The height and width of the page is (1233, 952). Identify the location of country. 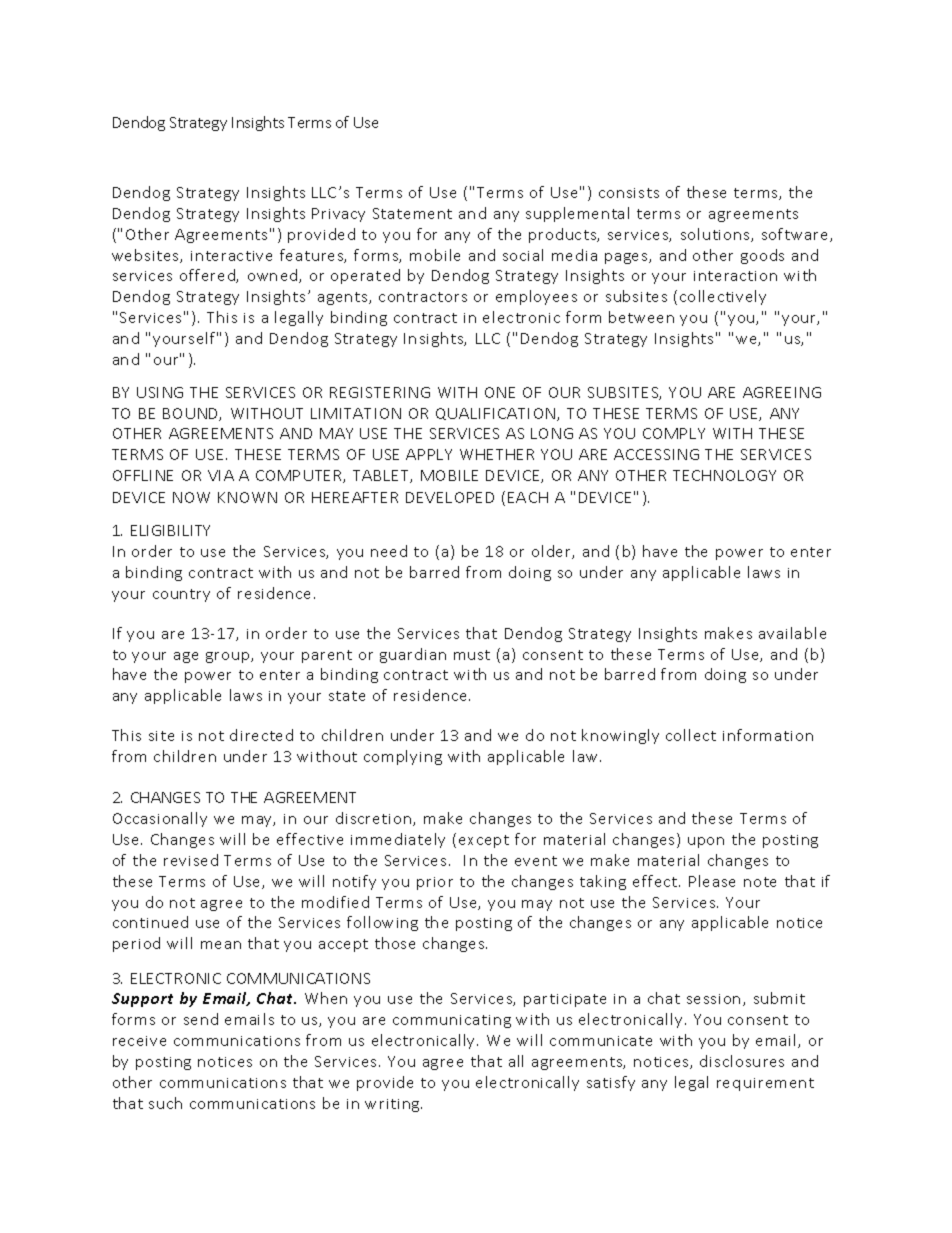
(181, 595).
